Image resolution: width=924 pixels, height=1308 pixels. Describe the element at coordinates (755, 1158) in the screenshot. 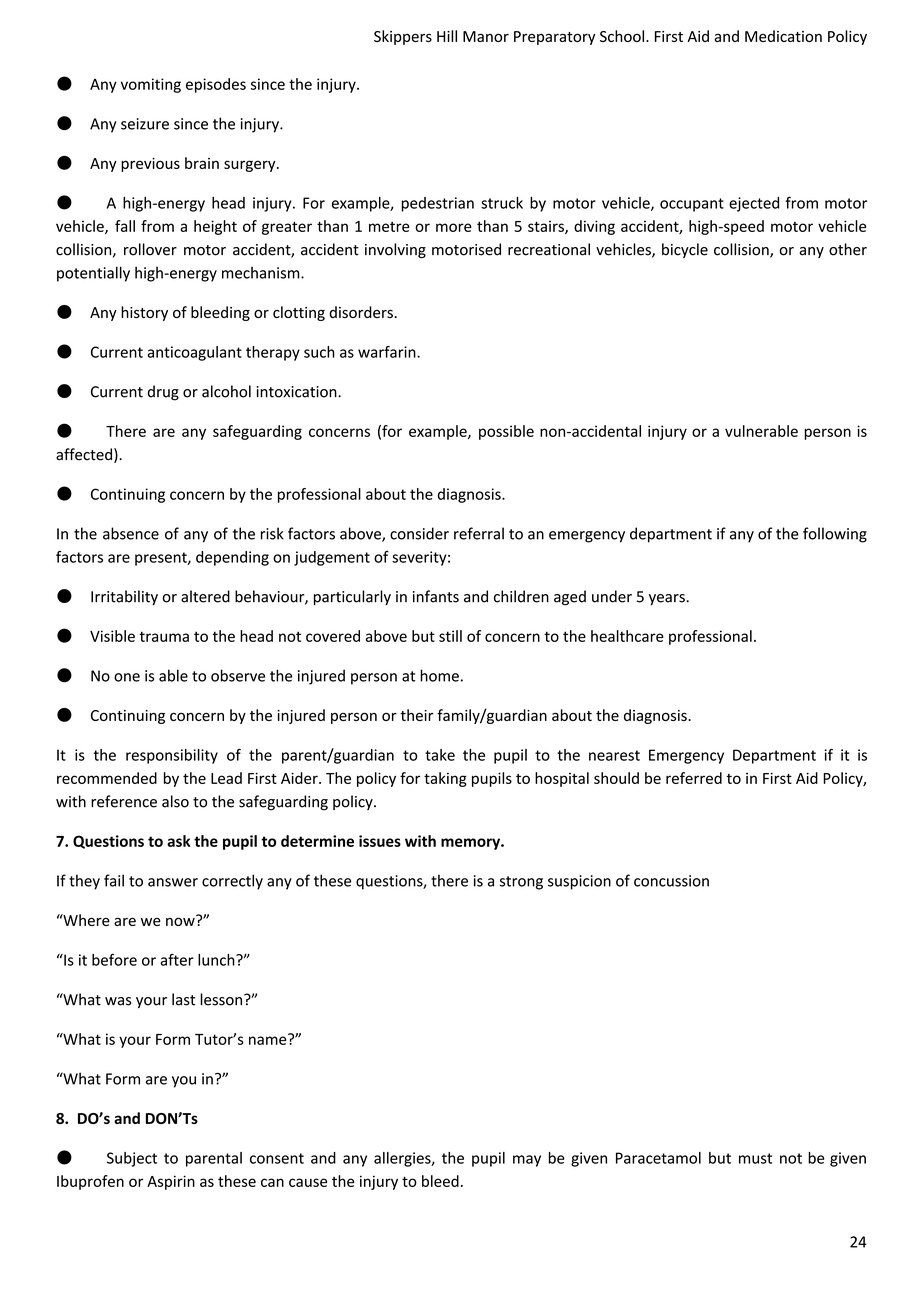

I see `must` at that location.
